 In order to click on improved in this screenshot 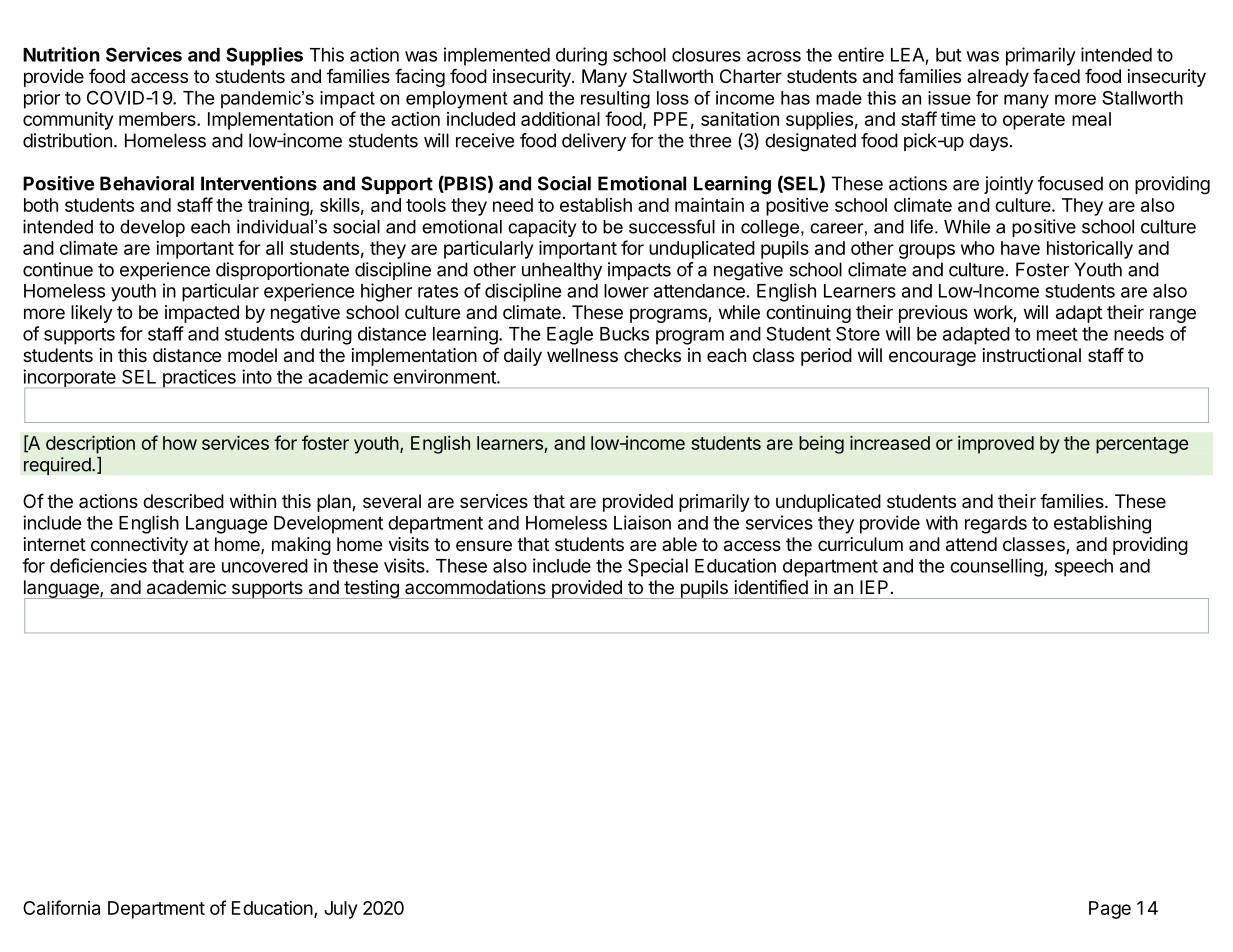, I will do `click(996, 445)`.
